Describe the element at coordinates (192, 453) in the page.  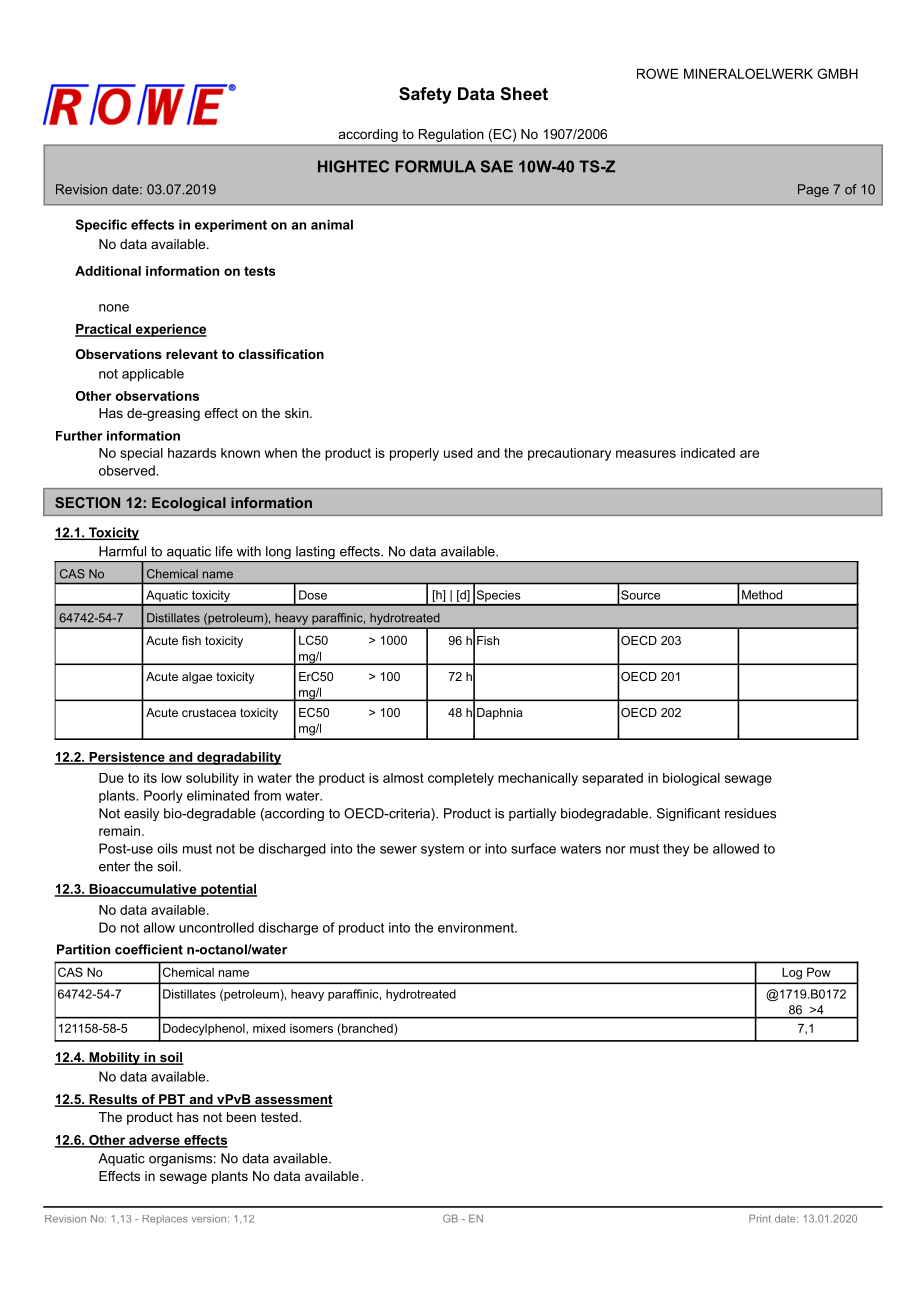
I see `hazards` at that location.
